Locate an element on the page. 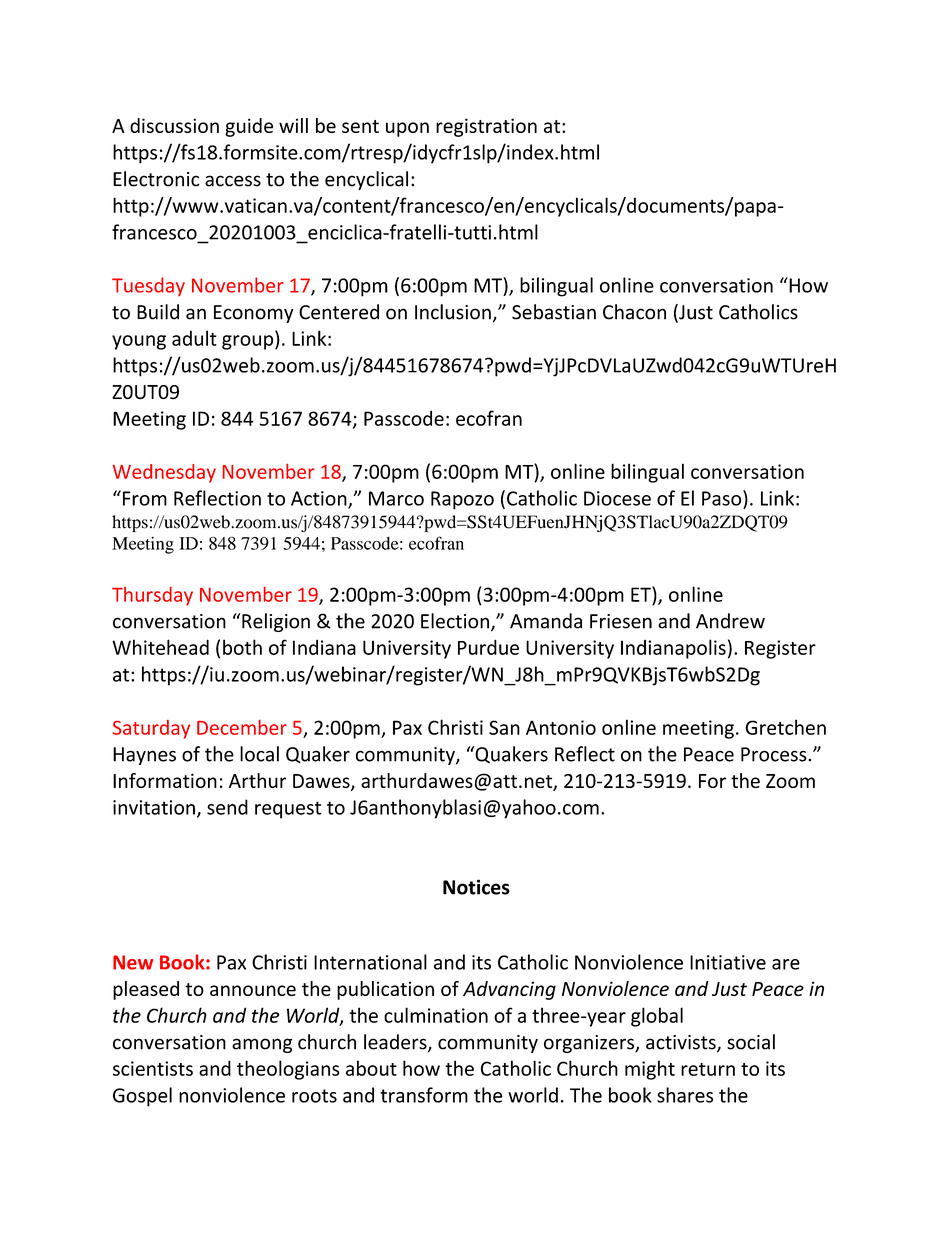 The width and height of the page is (952, 1233). Marco is located at coordinates (396, 498).
